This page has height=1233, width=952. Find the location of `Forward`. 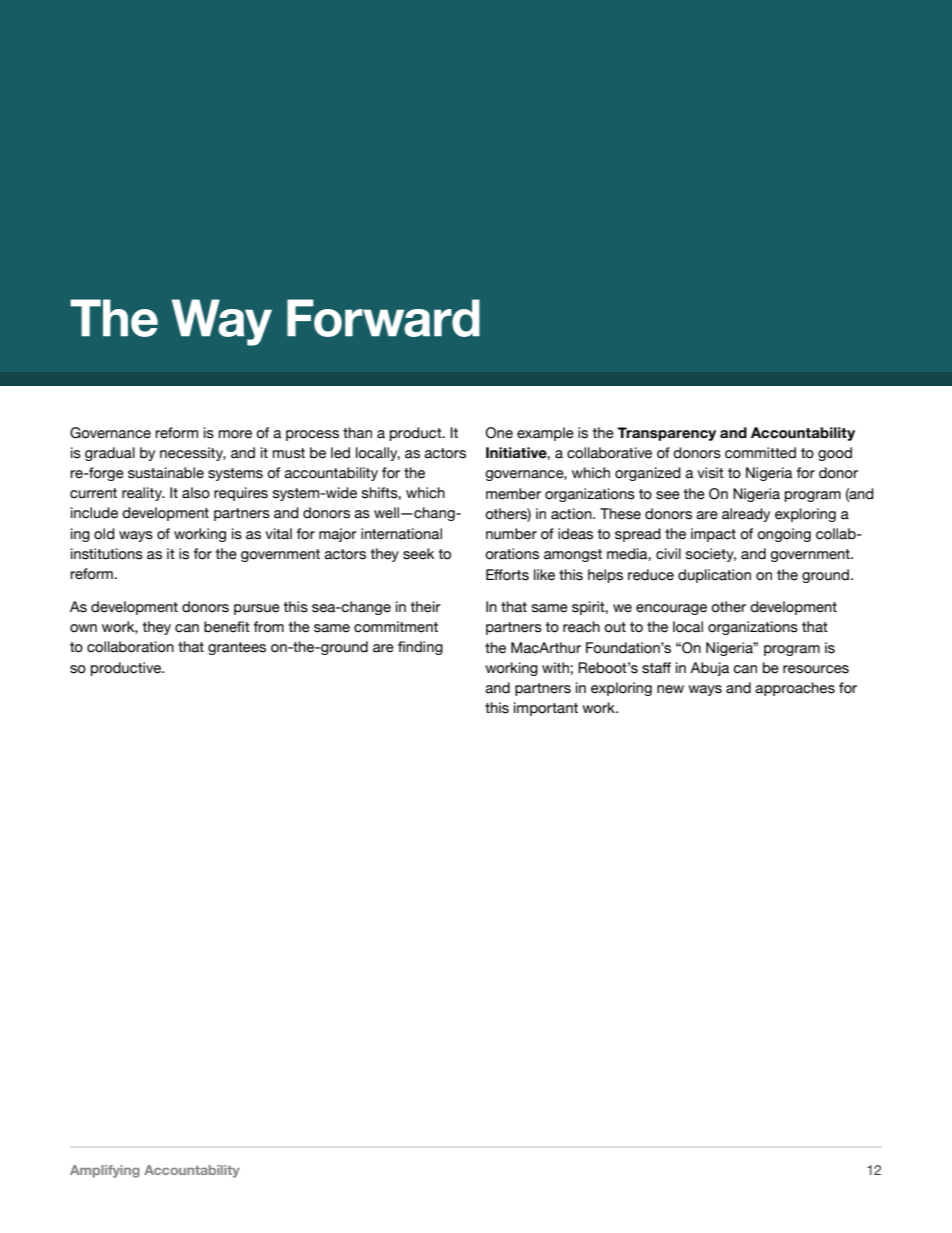

Forward is located at coordinates (383, 318).
